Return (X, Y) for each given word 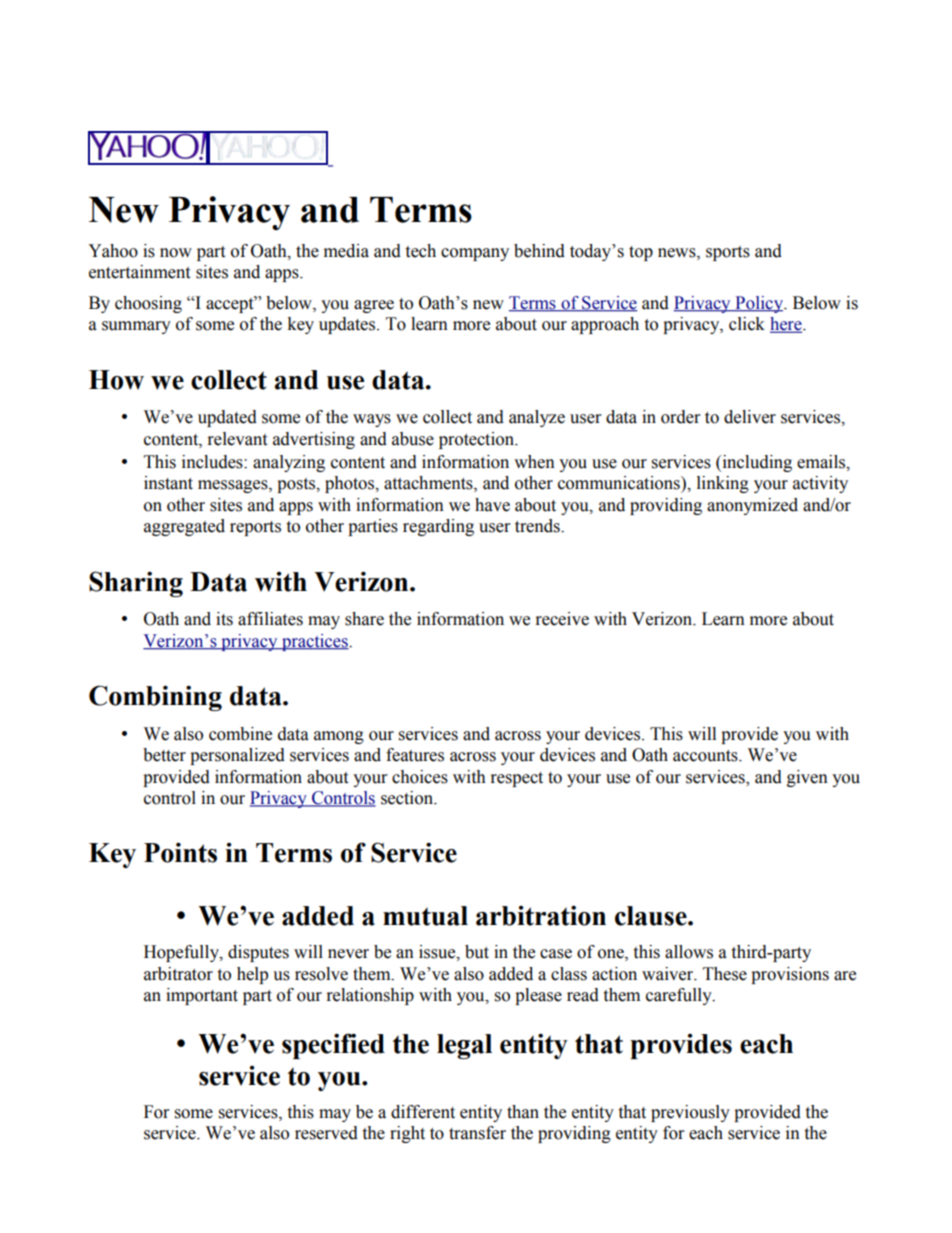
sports (728, 253)
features (415, 755)
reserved (326, 1133)
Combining (155, 698)
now (176, 253)
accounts (706, 756)
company (475, 254)
